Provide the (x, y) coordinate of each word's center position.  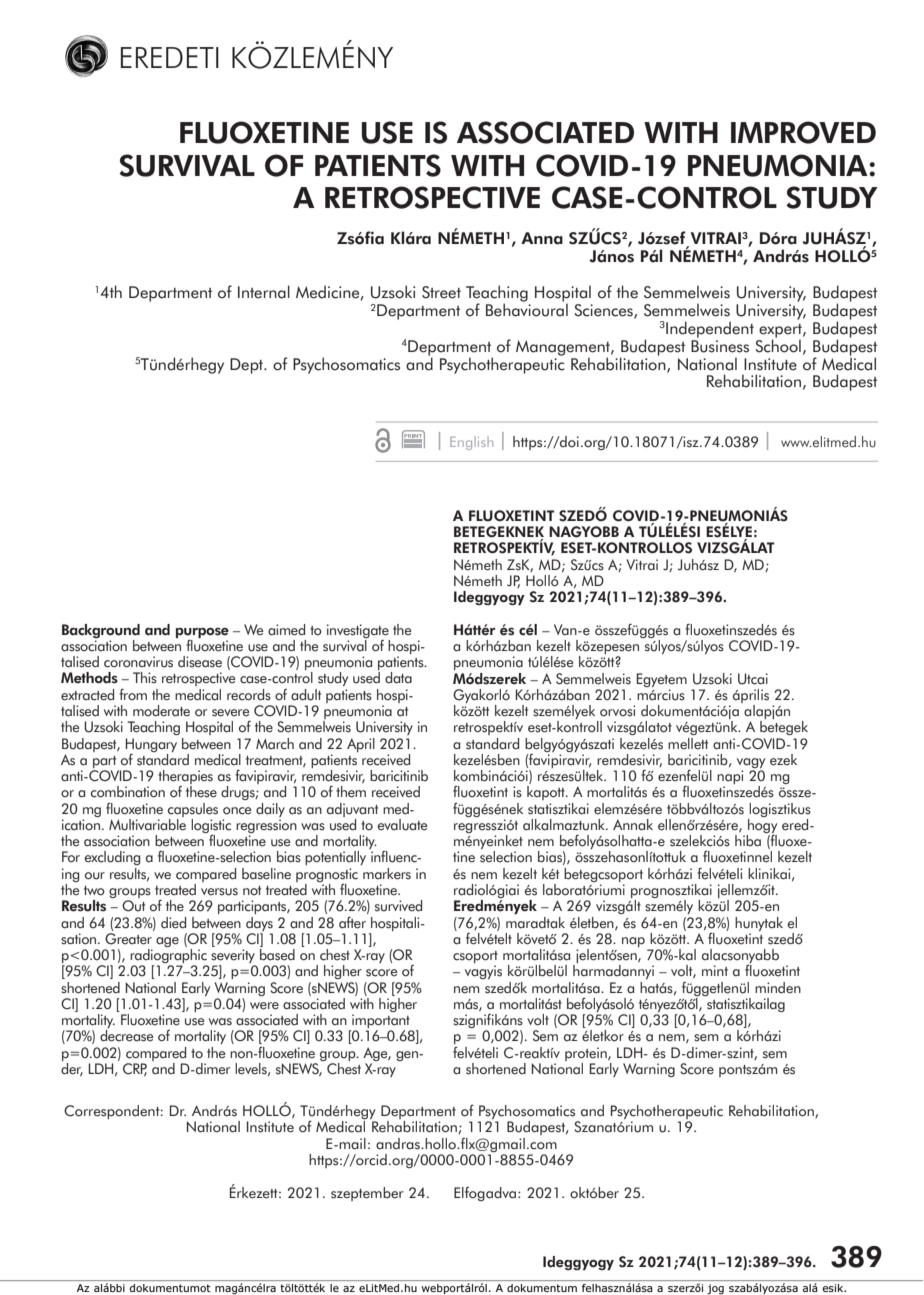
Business (720, 346)
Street (441, 292)
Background (101, 631)
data (398, 678)
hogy (761, 826)
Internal (264, 292)
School (778, 345)
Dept (248, 366)
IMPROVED (803, 132)
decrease (126, 1036)
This (145, 678)
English (471, 443)
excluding (112, 858)
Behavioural (527, 309)
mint (715, 970)
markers (387, 874)
